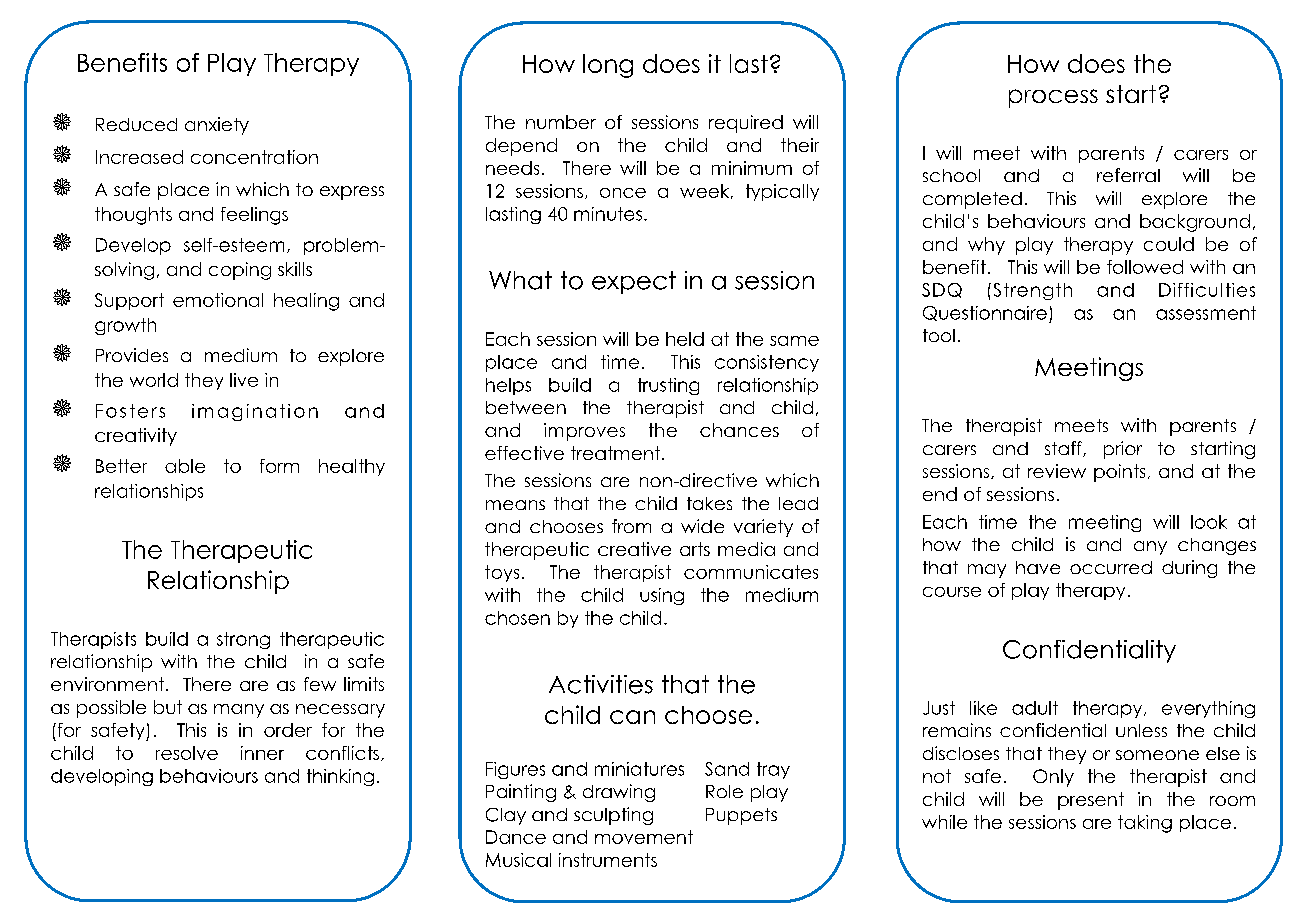 The width and height of the page is (1308, 924). Describe the element at coordinates (1119, 473) in the page. I see `points` at that location.
